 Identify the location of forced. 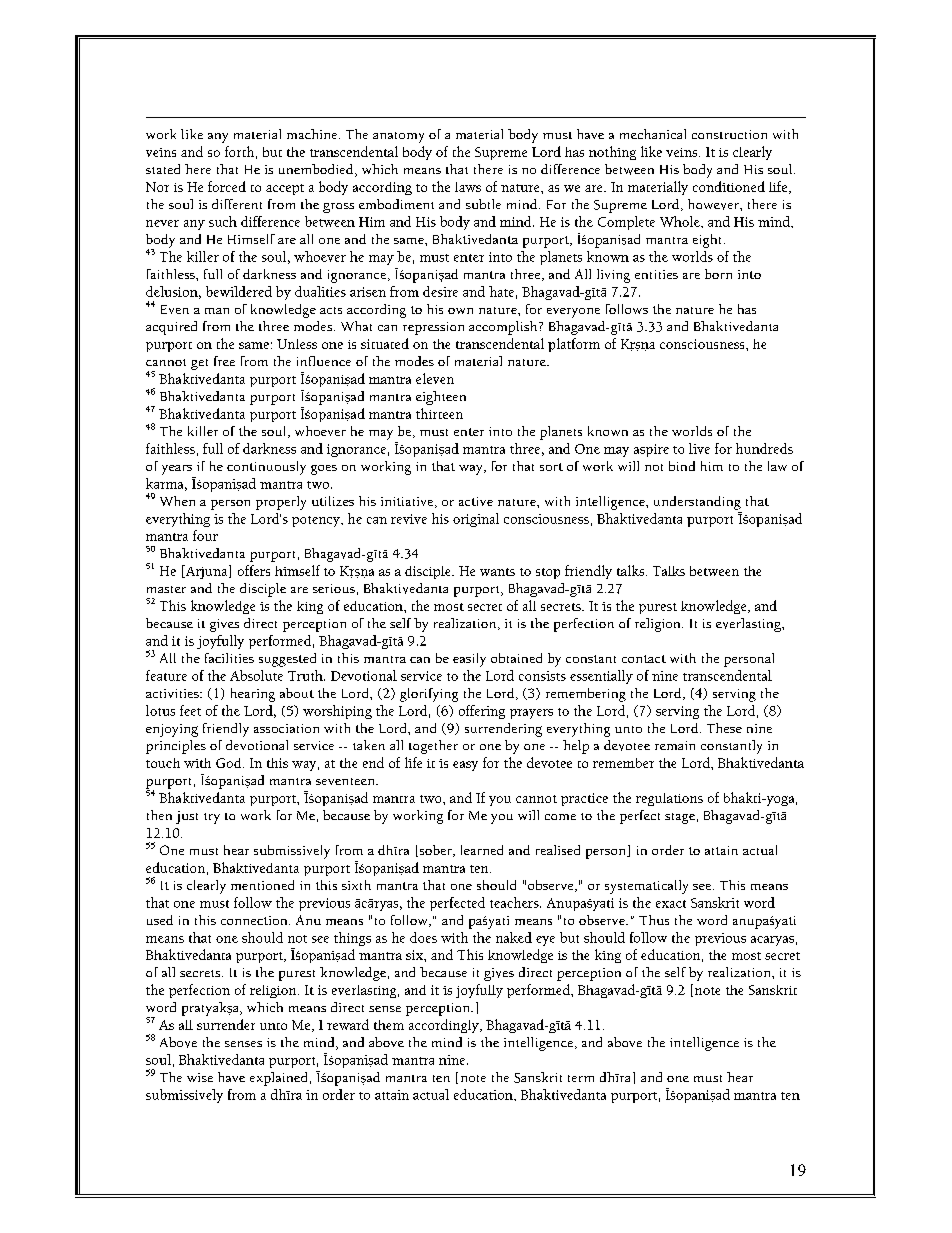
(227, 186).
